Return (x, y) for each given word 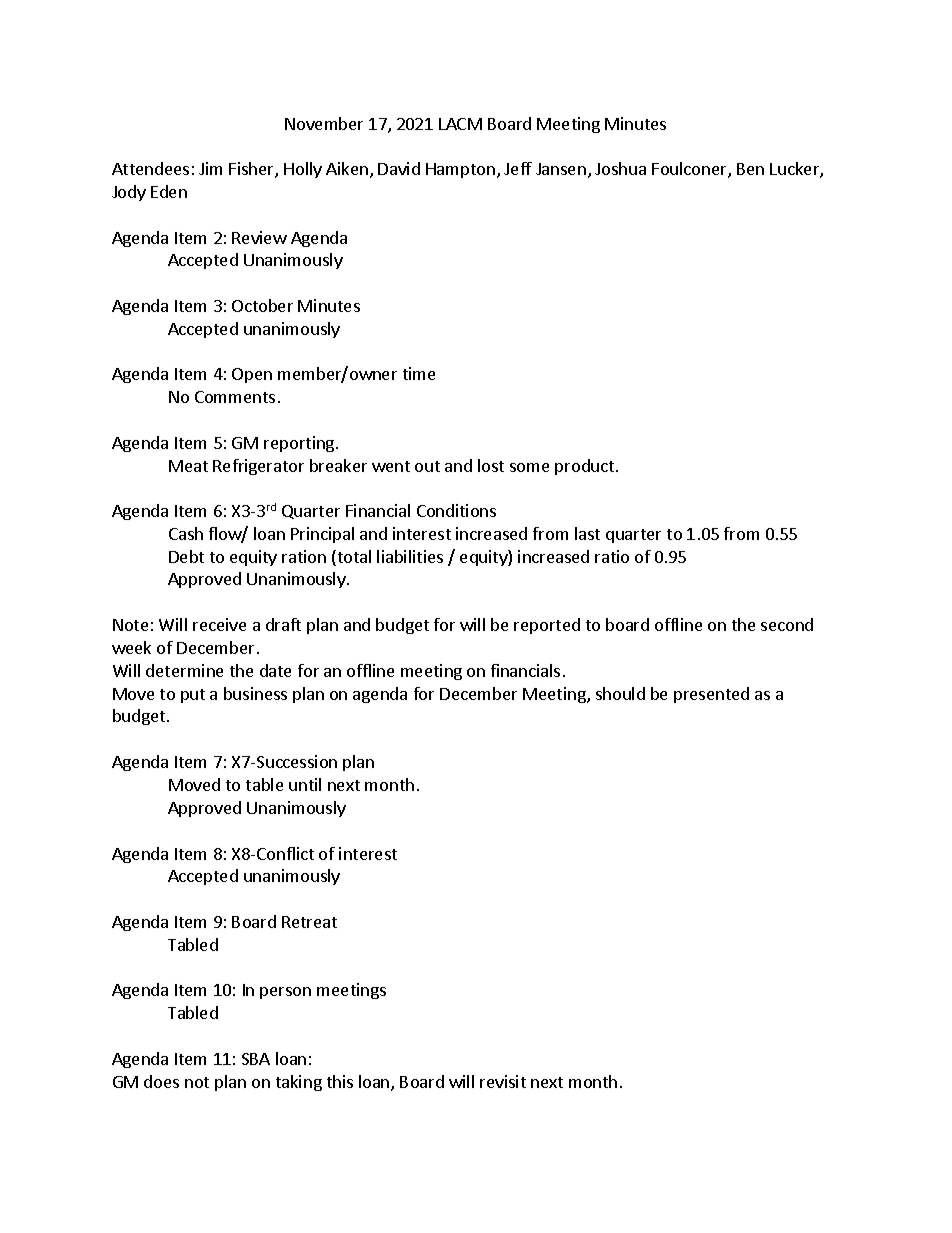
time (419, 373)
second (787, 624)
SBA (256, 1059)
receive (219, 624)
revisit (503, 1081)
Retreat (309, 922)
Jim (210, 168)
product (584, 467)
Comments (235, 397)
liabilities (410, 556)
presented (711, 695)
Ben (750, 169)
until (305, 784)
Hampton (460, 170)
